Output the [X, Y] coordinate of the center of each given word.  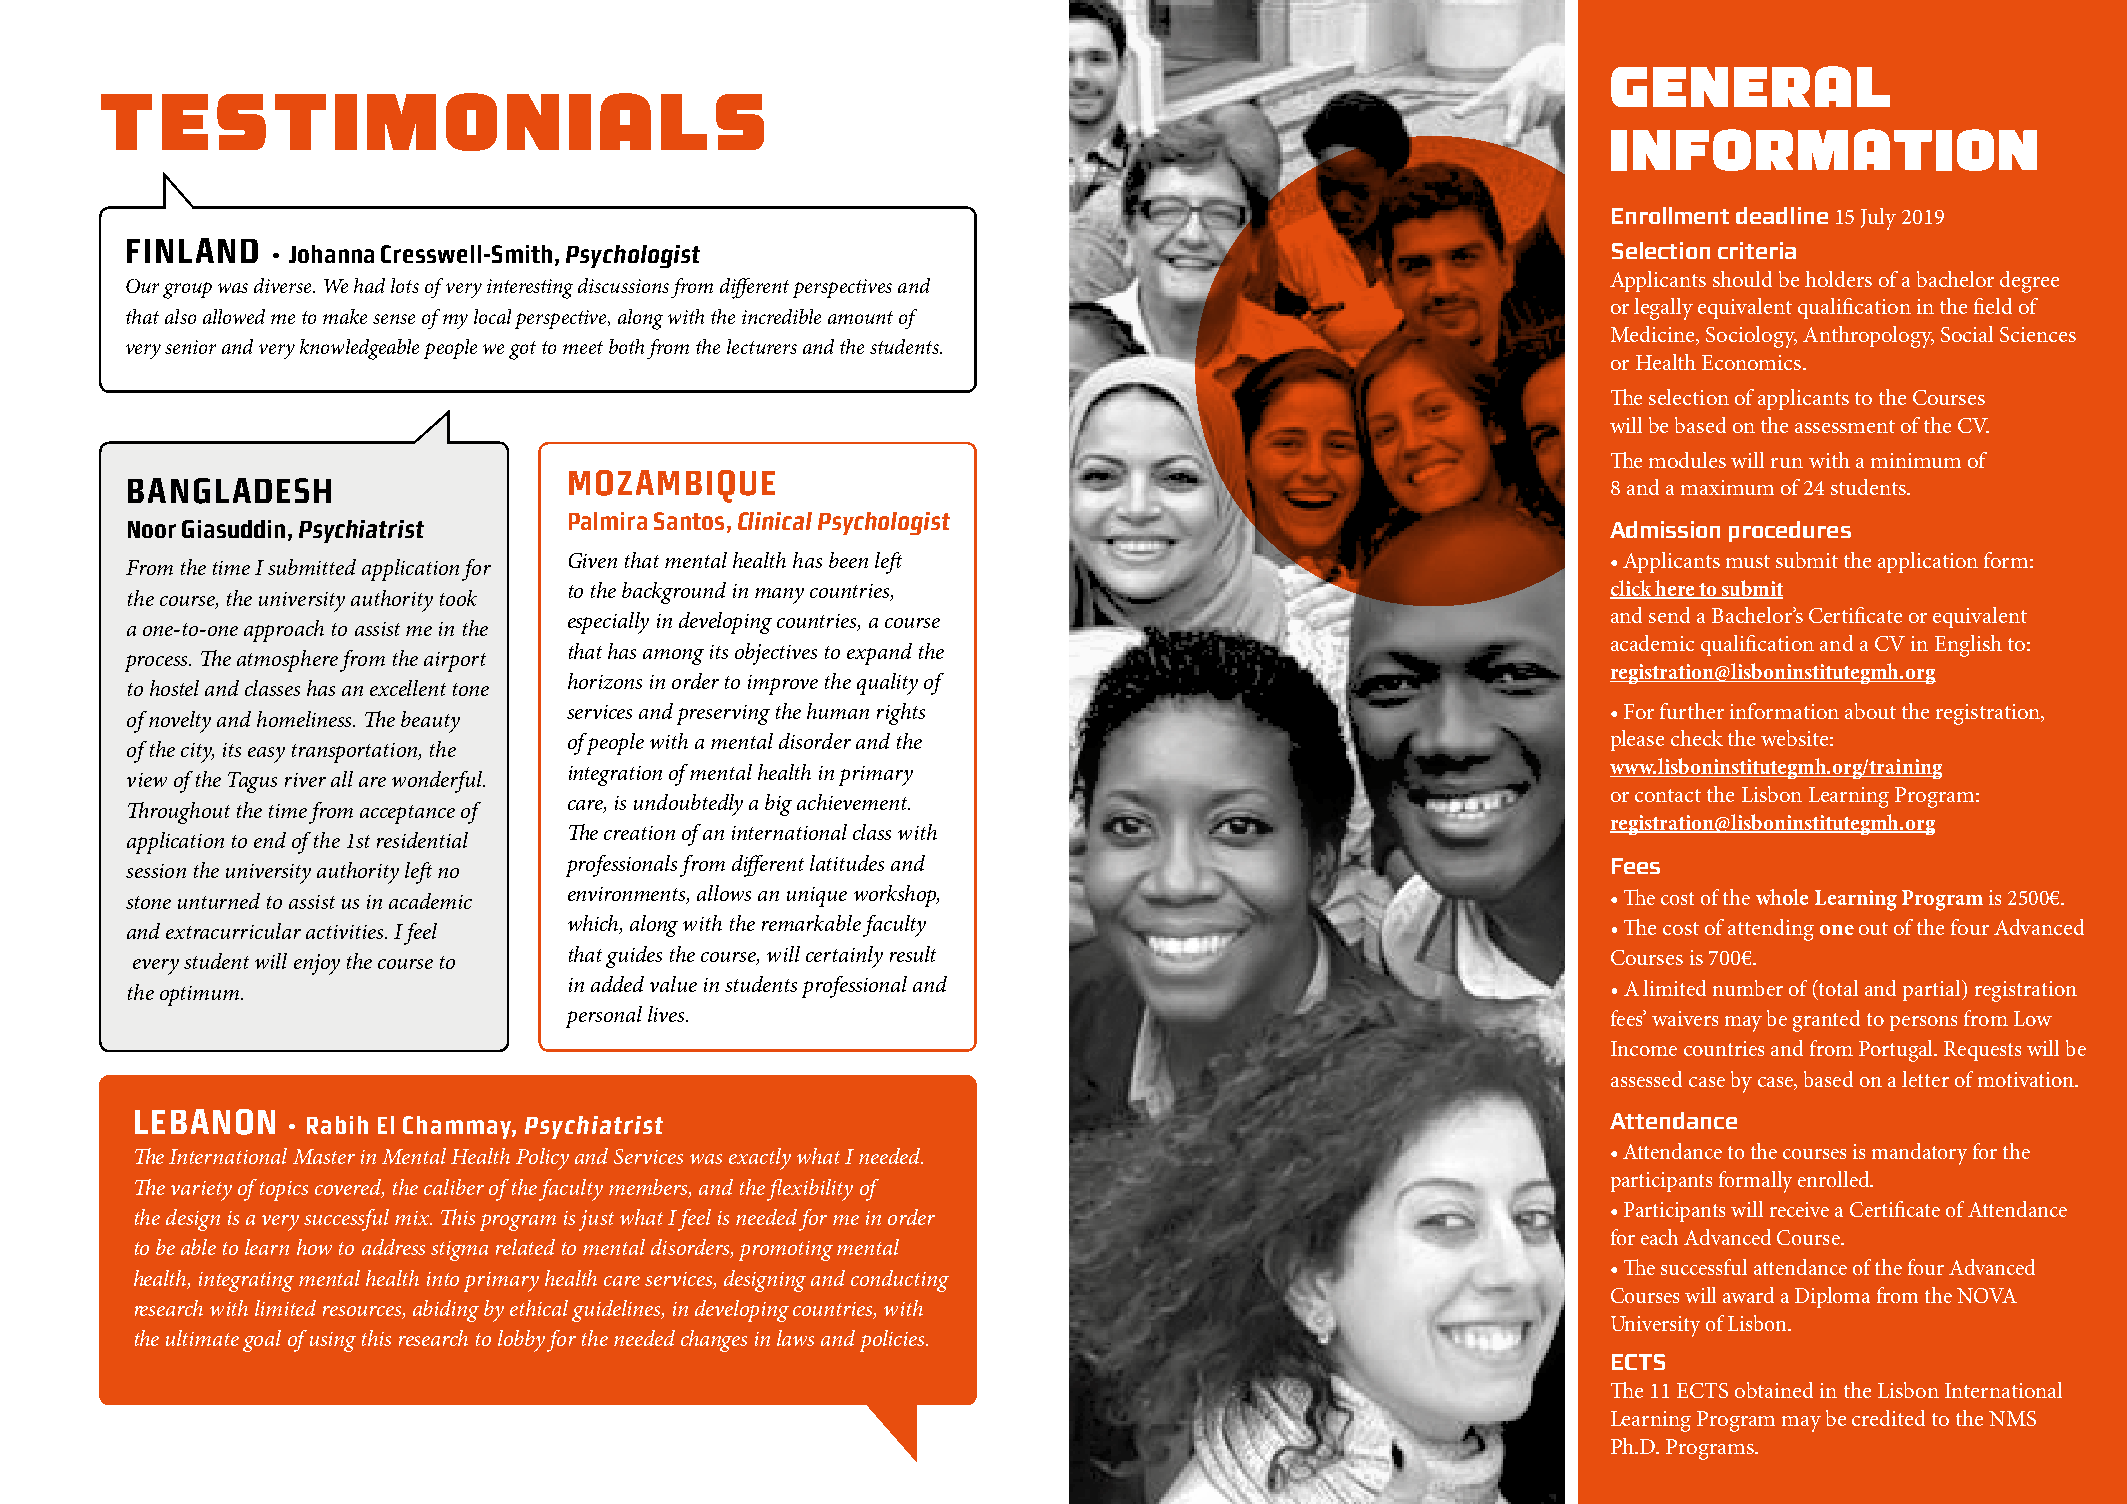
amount [860, 317]
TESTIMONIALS [432, 122]
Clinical [775, 521]
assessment [1845, 426]
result [913, 954]
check [1697, 738]
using [333, 1342]
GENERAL [1750, 86]
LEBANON [205, 1122]
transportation [356, 753]
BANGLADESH [229, 491]
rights [901, 714]
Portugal [1897, 1051]
